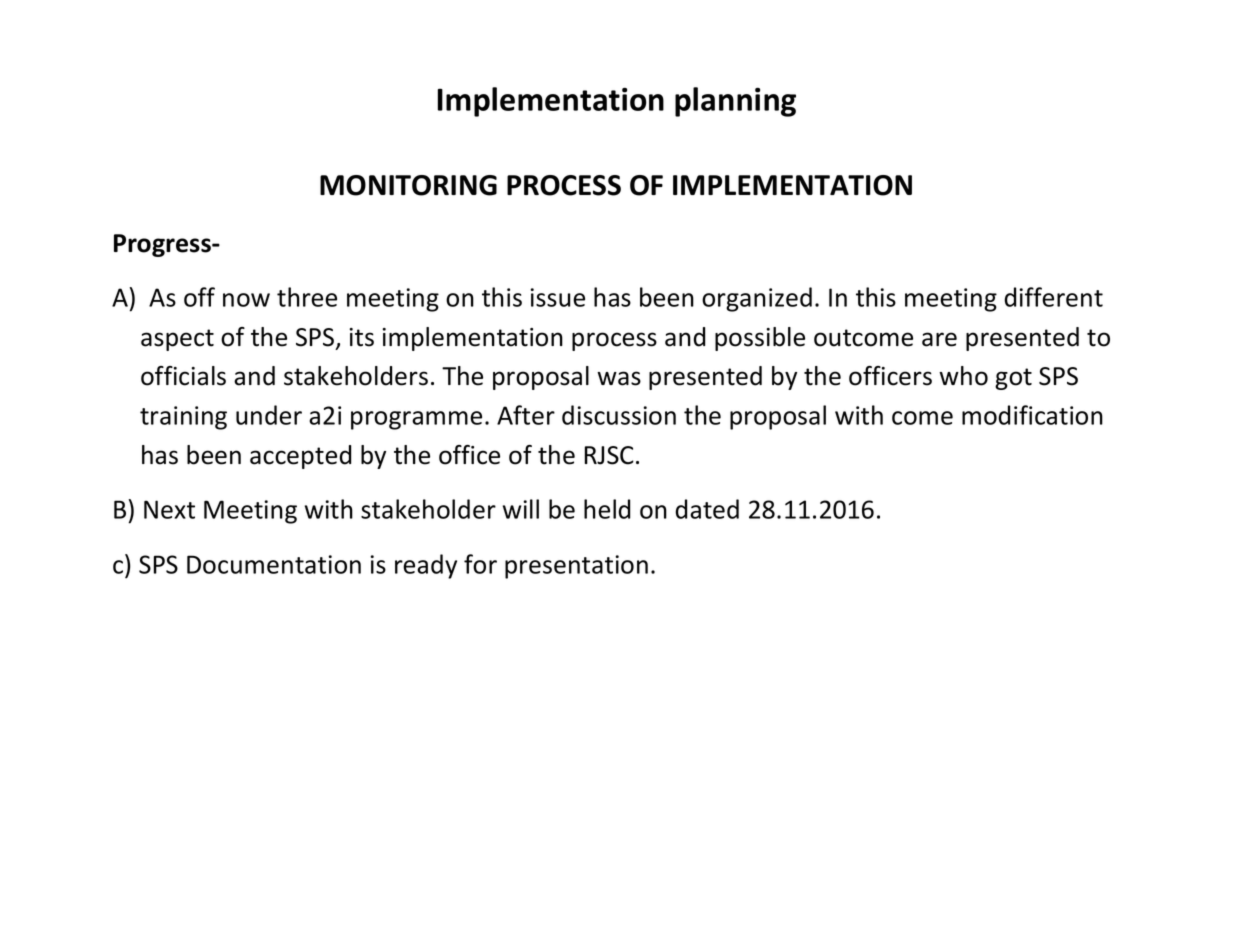  I want to click on modification, so click(1032, 415).
